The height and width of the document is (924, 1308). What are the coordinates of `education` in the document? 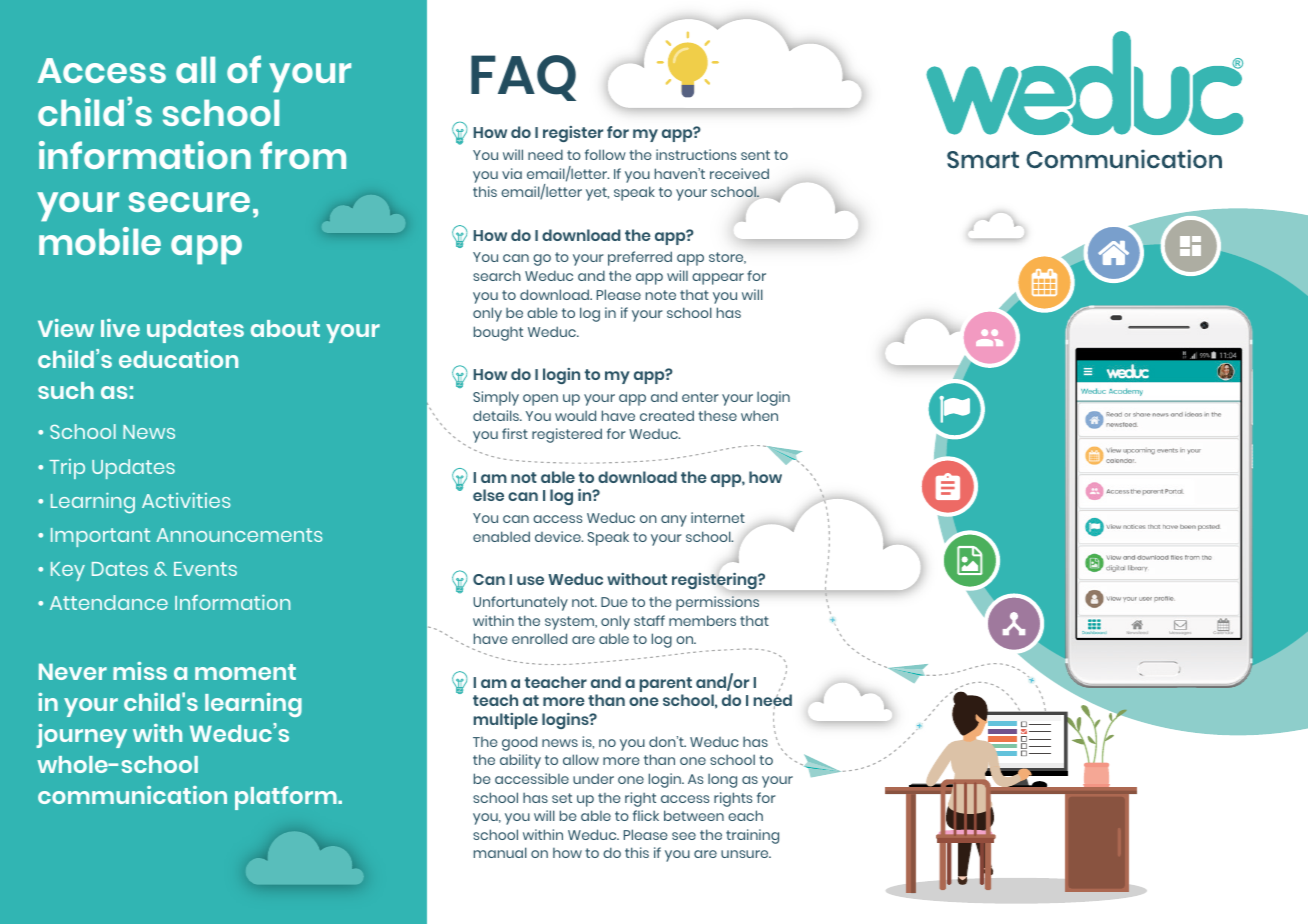 It's located at (178, 359).
